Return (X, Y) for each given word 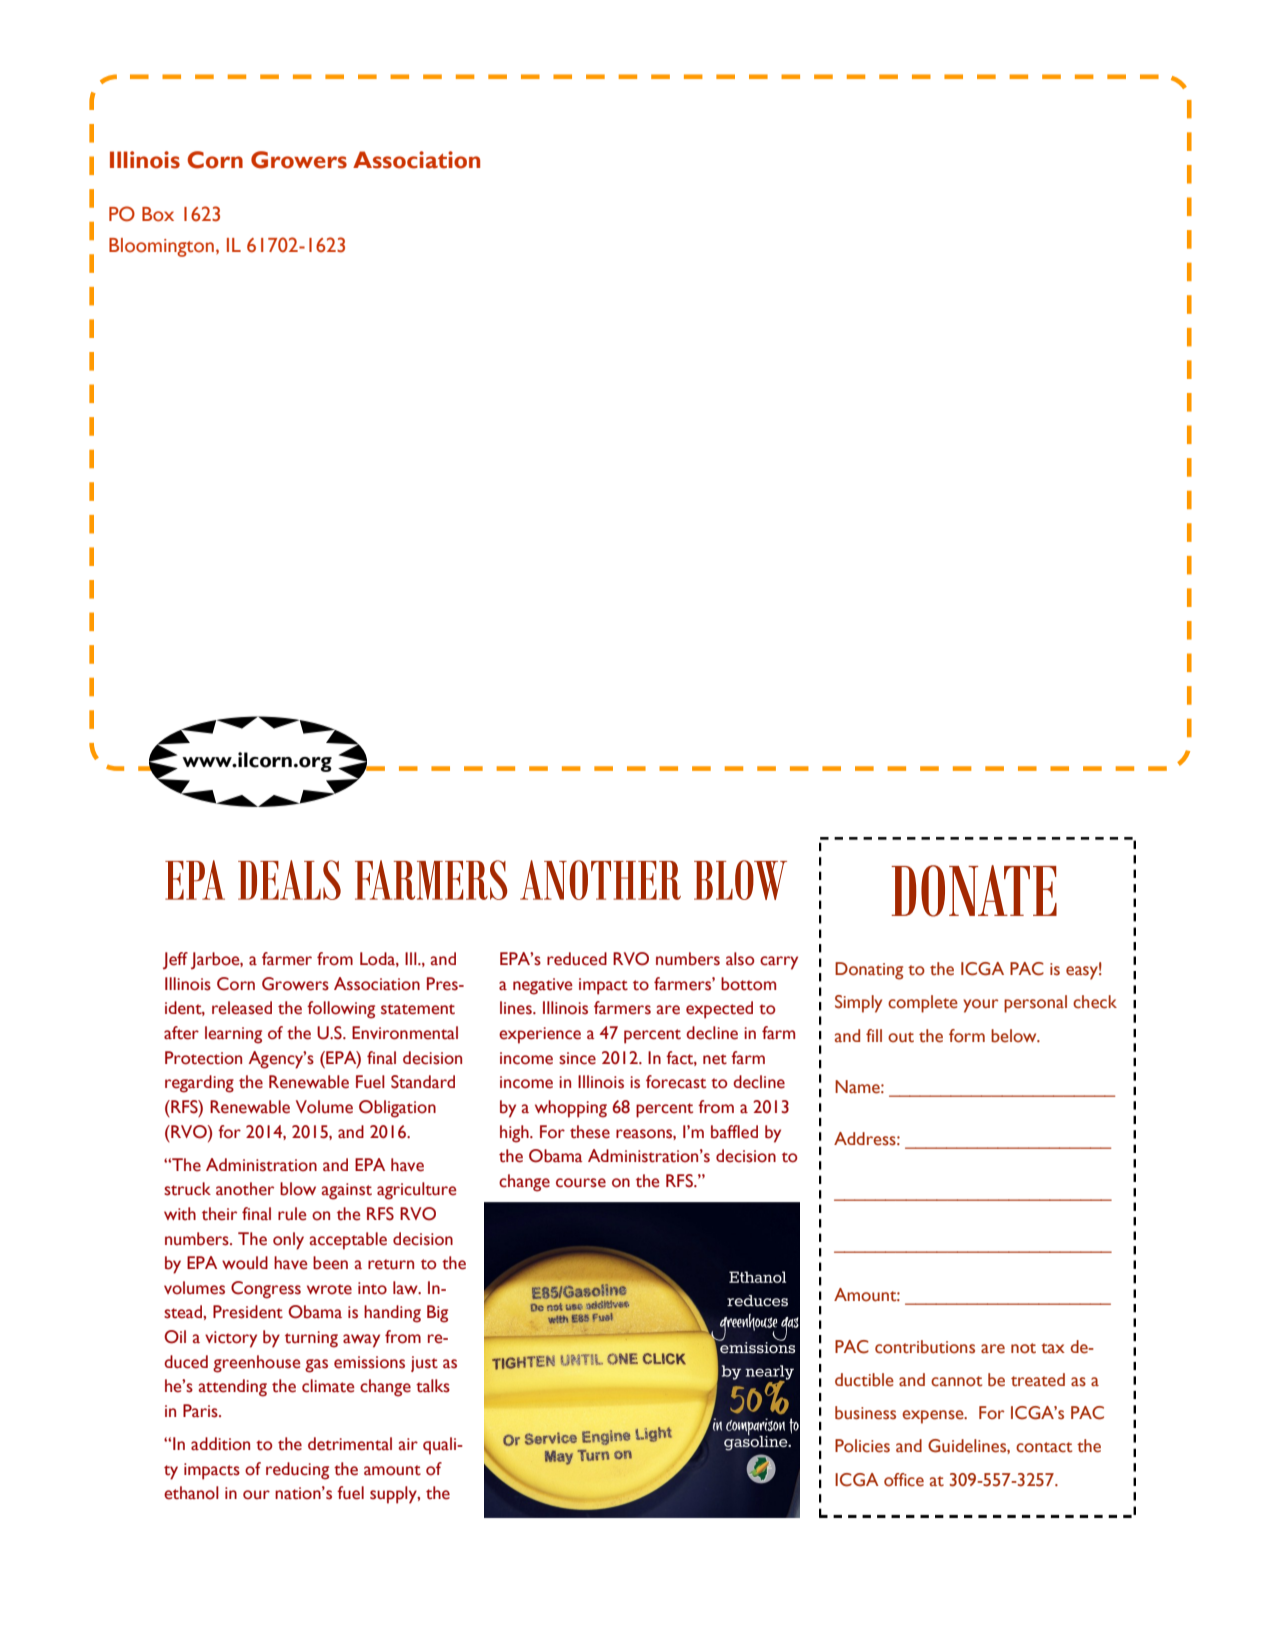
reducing (297, 1471)
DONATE (974, 891)
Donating (869, 971)
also (740, 959)
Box (158, 214)
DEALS (289, 880)
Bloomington (161, 247)
